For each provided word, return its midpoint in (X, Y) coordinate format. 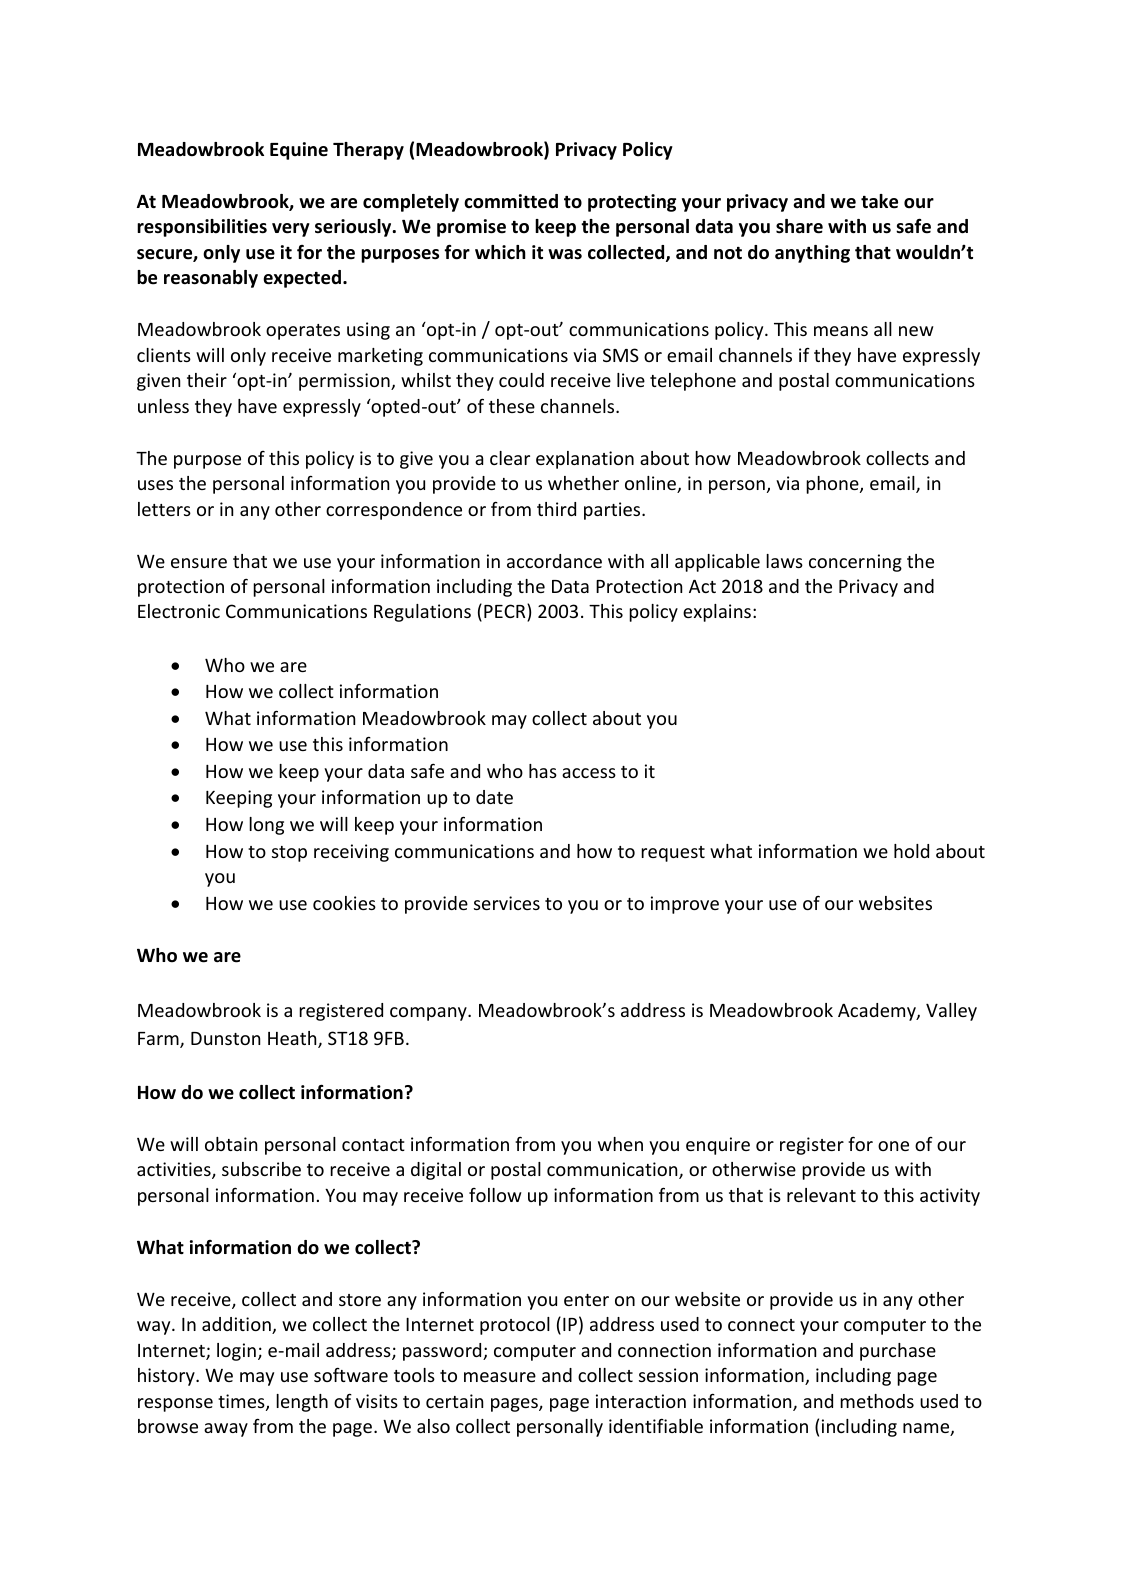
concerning (855, 563)
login (236, 1352)
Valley (951, 1012)
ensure (199, 563)
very (291, 230)
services (507, 903)
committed (511, 201)
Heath (293, 1039)
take (879, 201)
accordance (554, 561)
